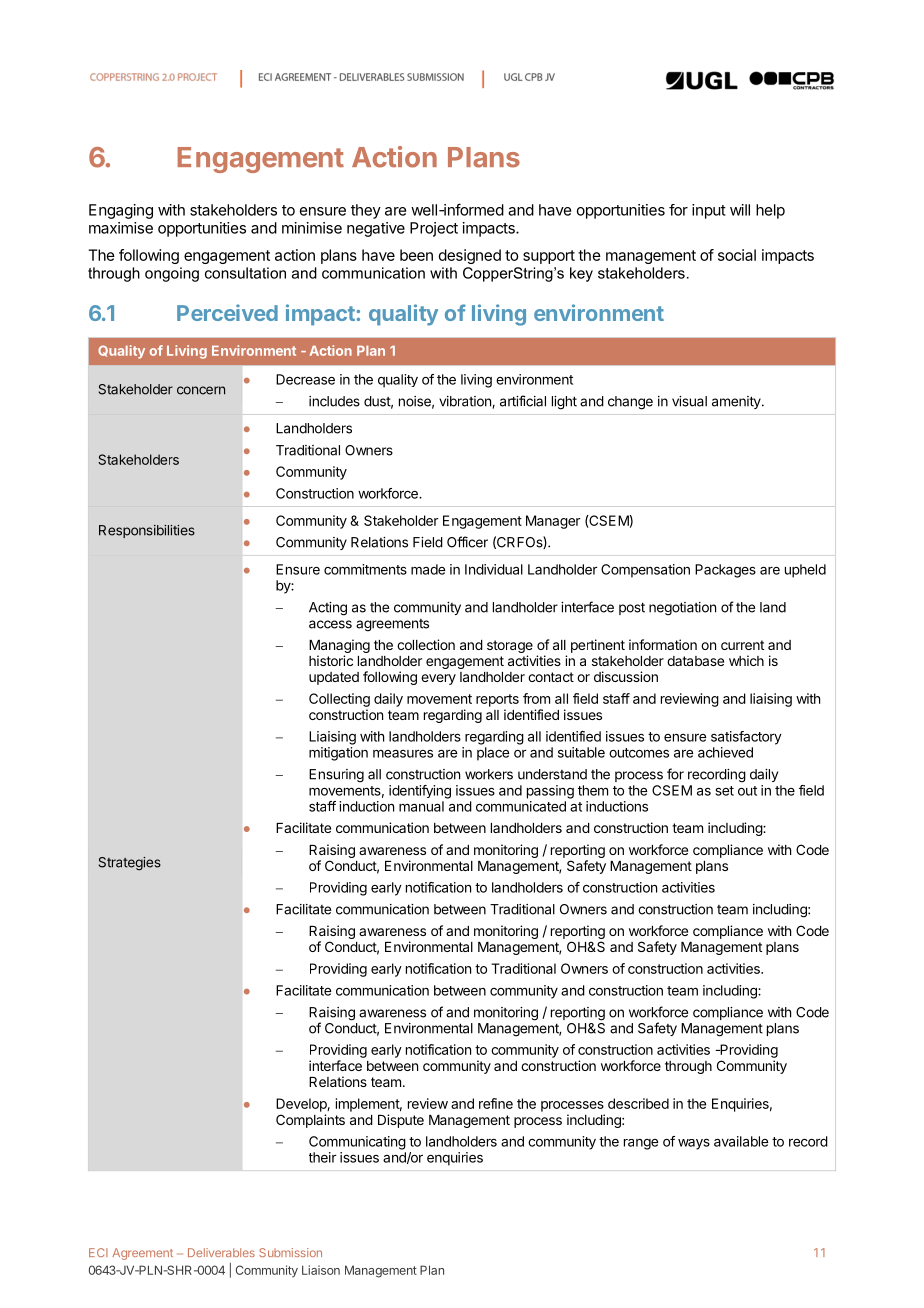 Image resolution: width=924 pixels, height=1308 pixels. I want to click on achieved, so click(725, 752).
